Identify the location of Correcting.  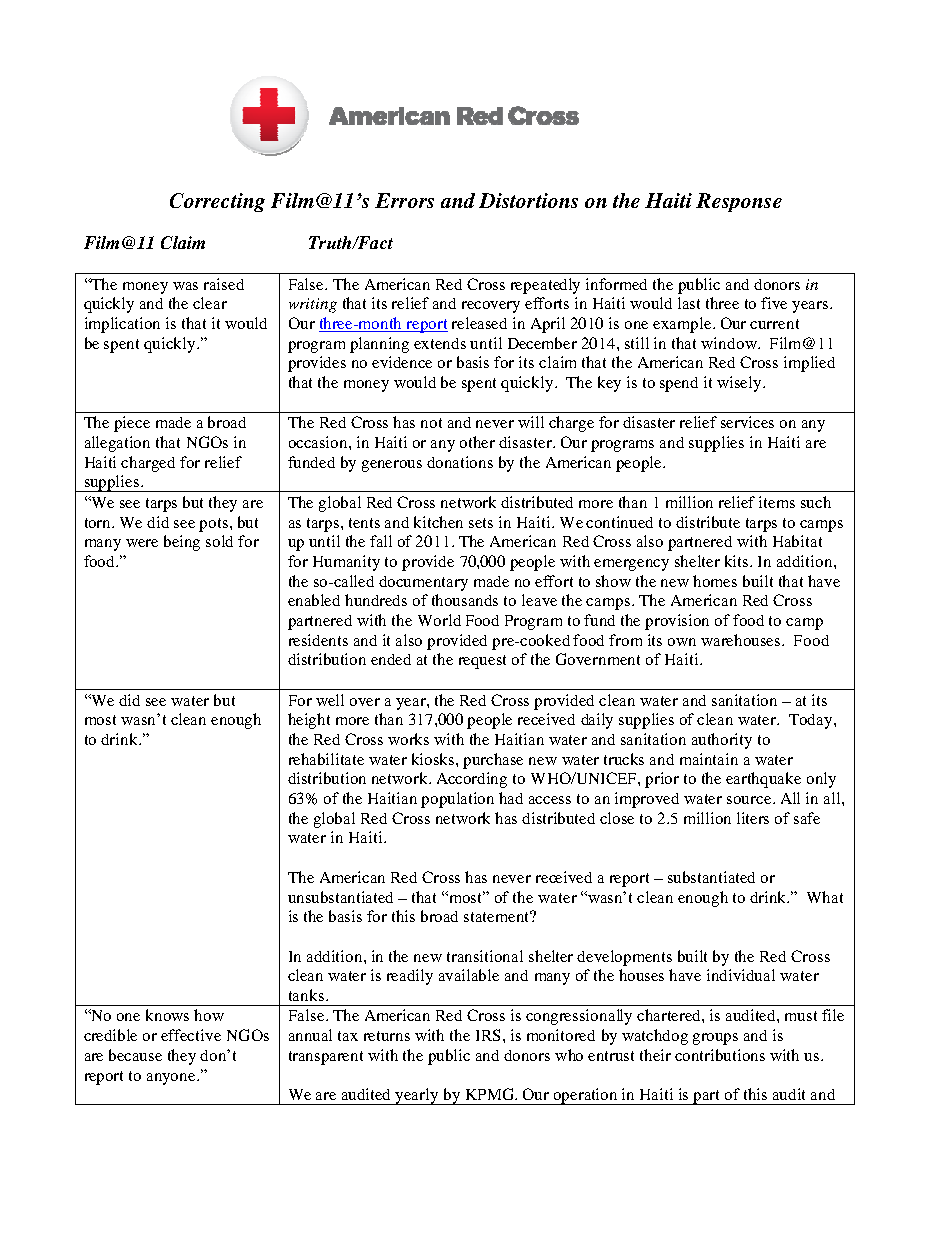
(217, 202).
